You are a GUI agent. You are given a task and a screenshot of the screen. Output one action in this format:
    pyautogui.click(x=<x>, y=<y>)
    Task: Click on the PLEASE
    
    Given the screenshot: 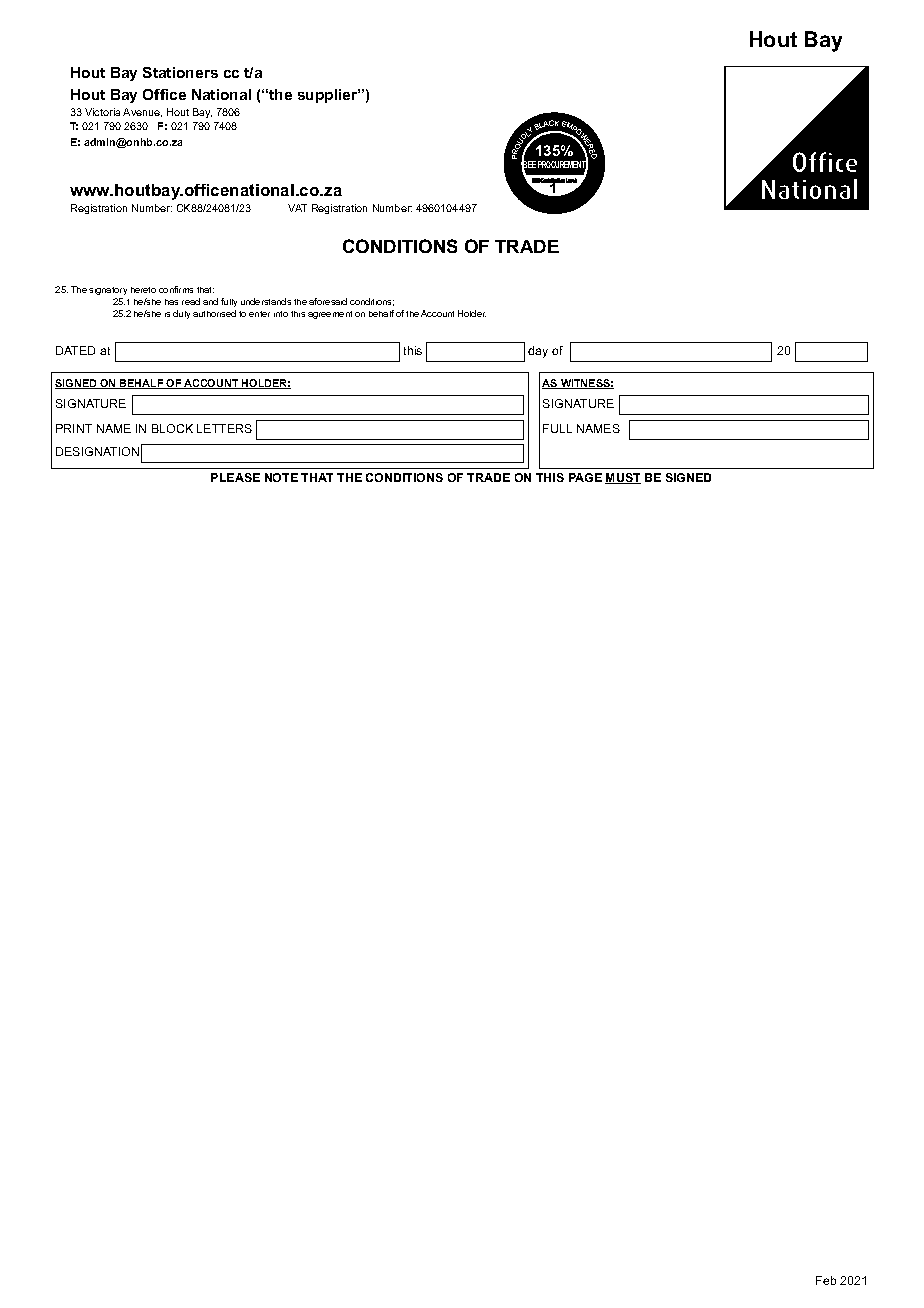 What is the action you would take?
    pyautogui.click(x=235, y=477)
